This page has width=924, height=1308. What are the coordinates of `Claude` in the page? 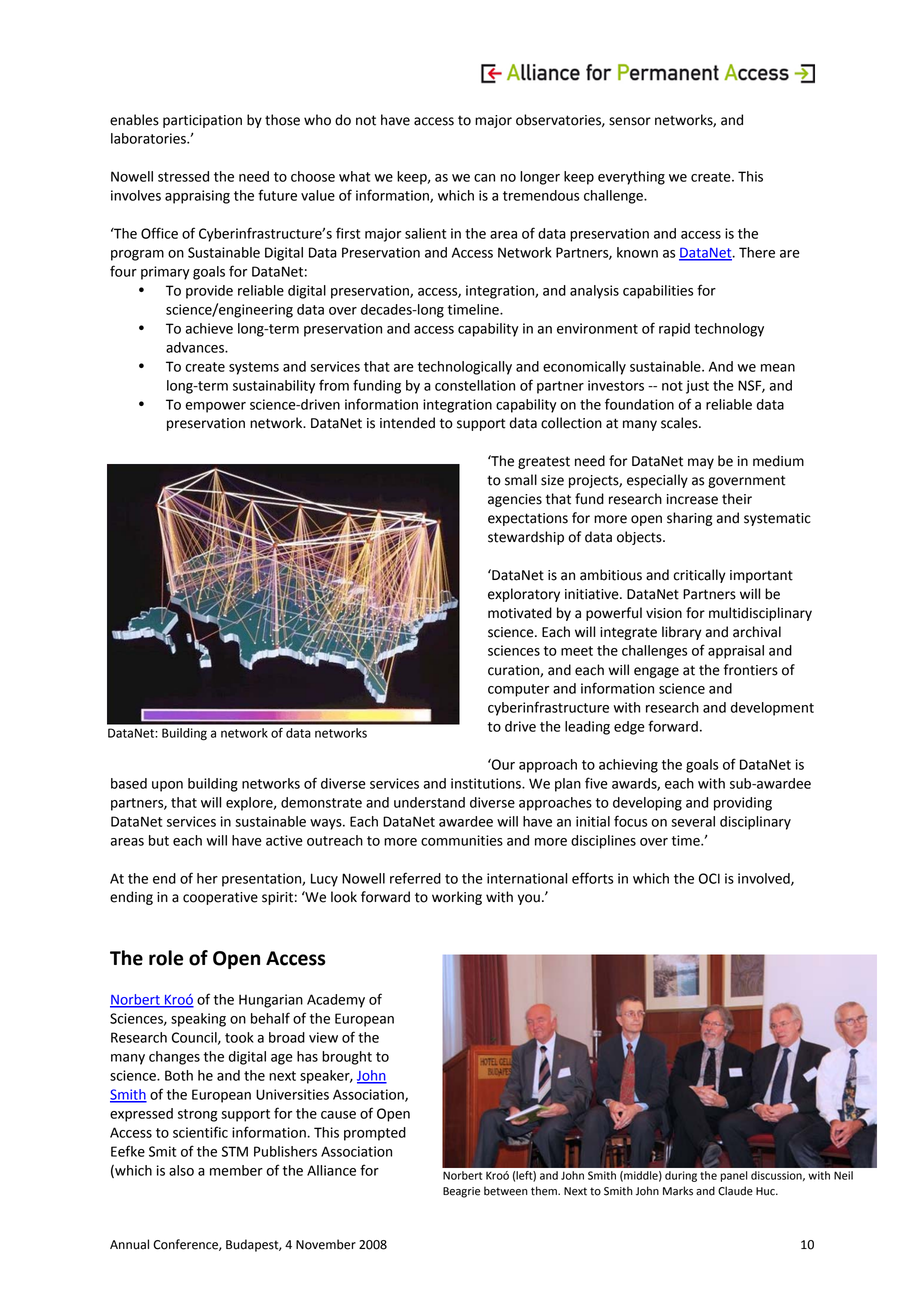 It's located at (735, 1191).
